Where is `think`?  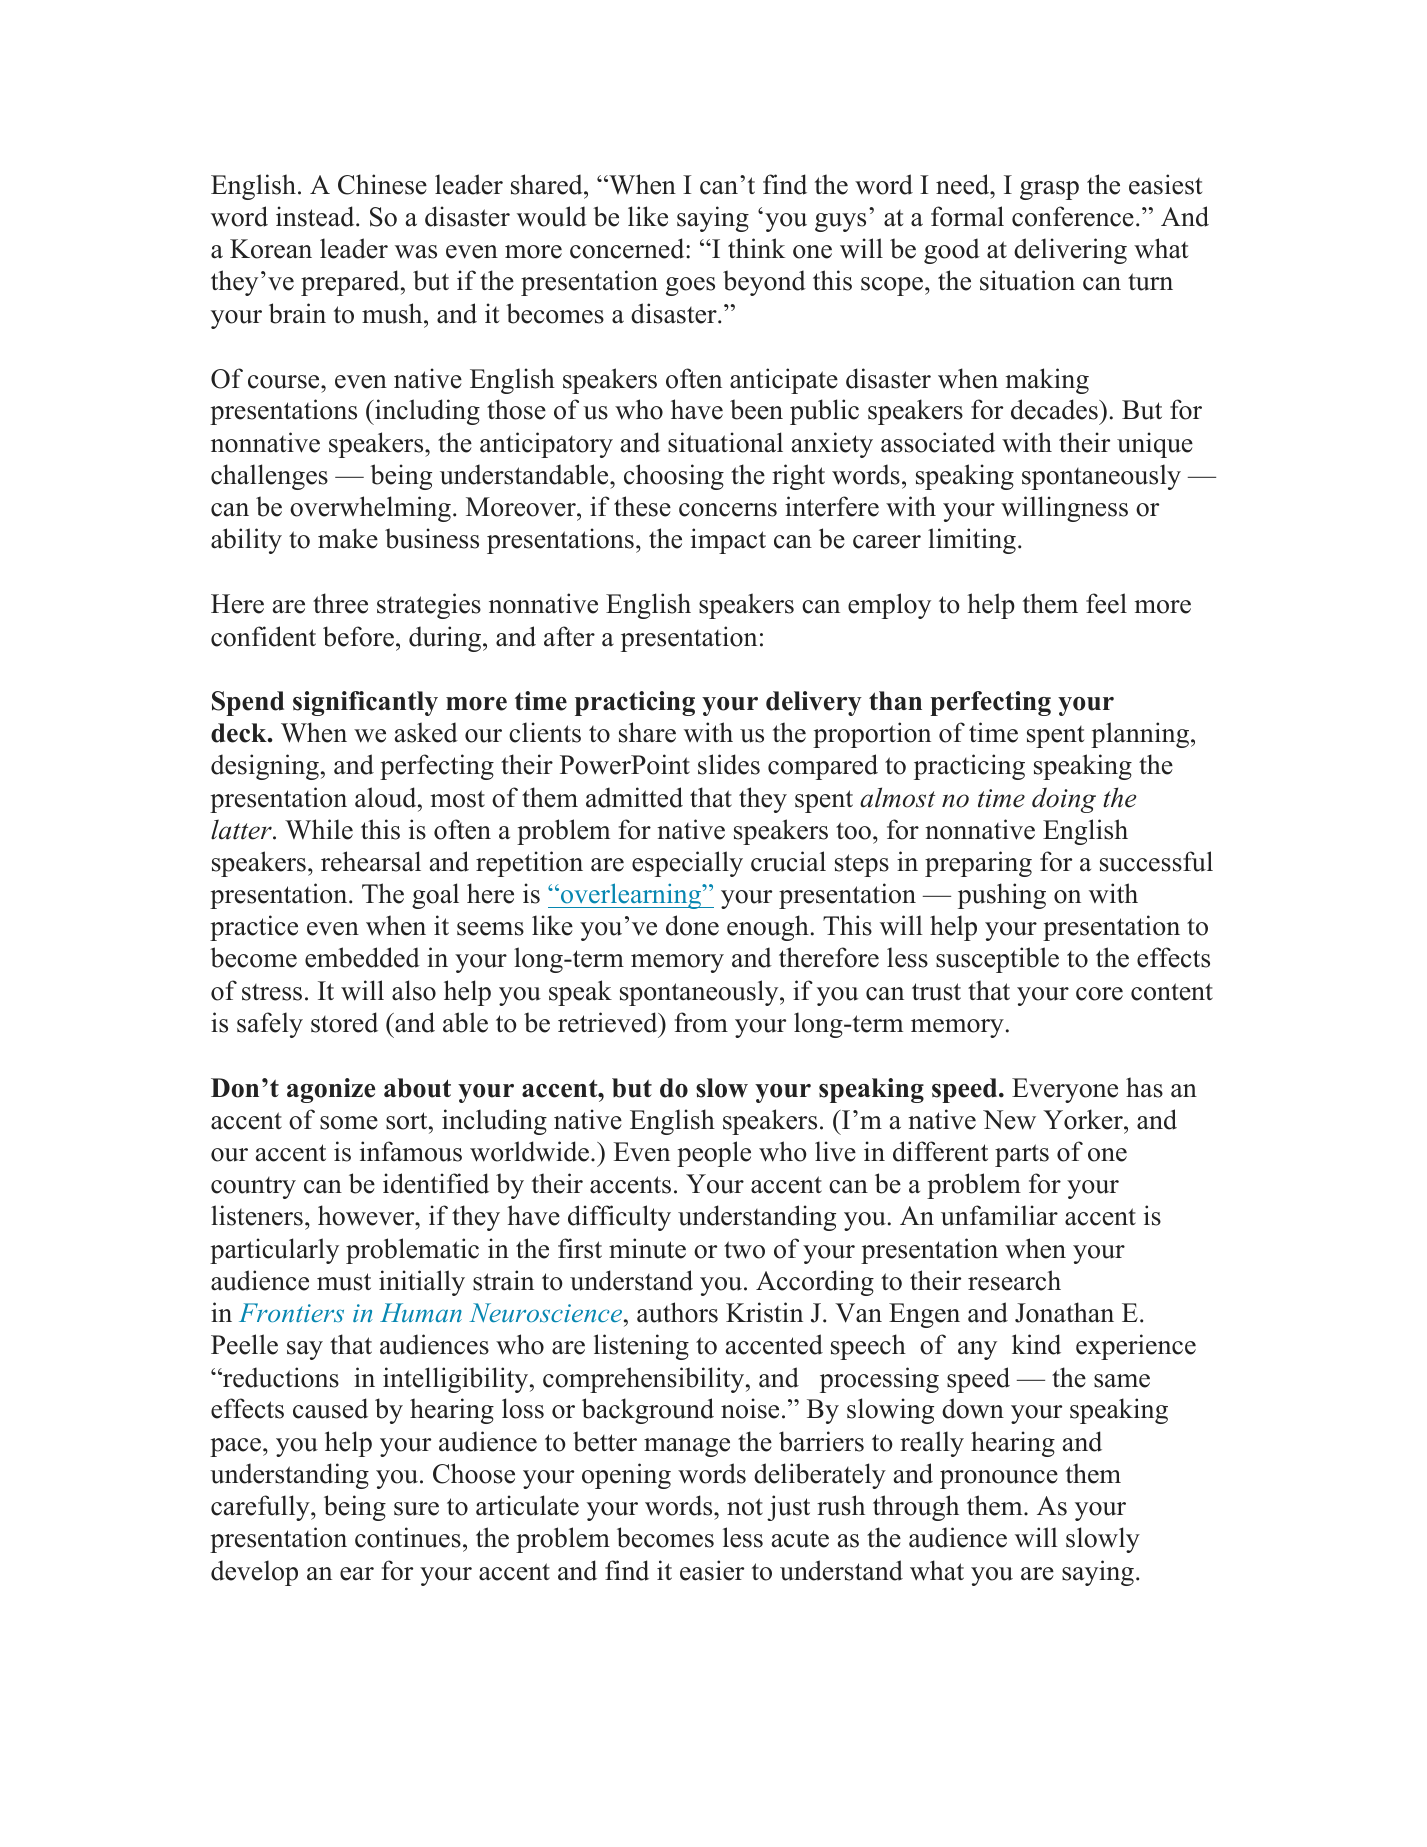
think is located at coordinates (756, 248).
